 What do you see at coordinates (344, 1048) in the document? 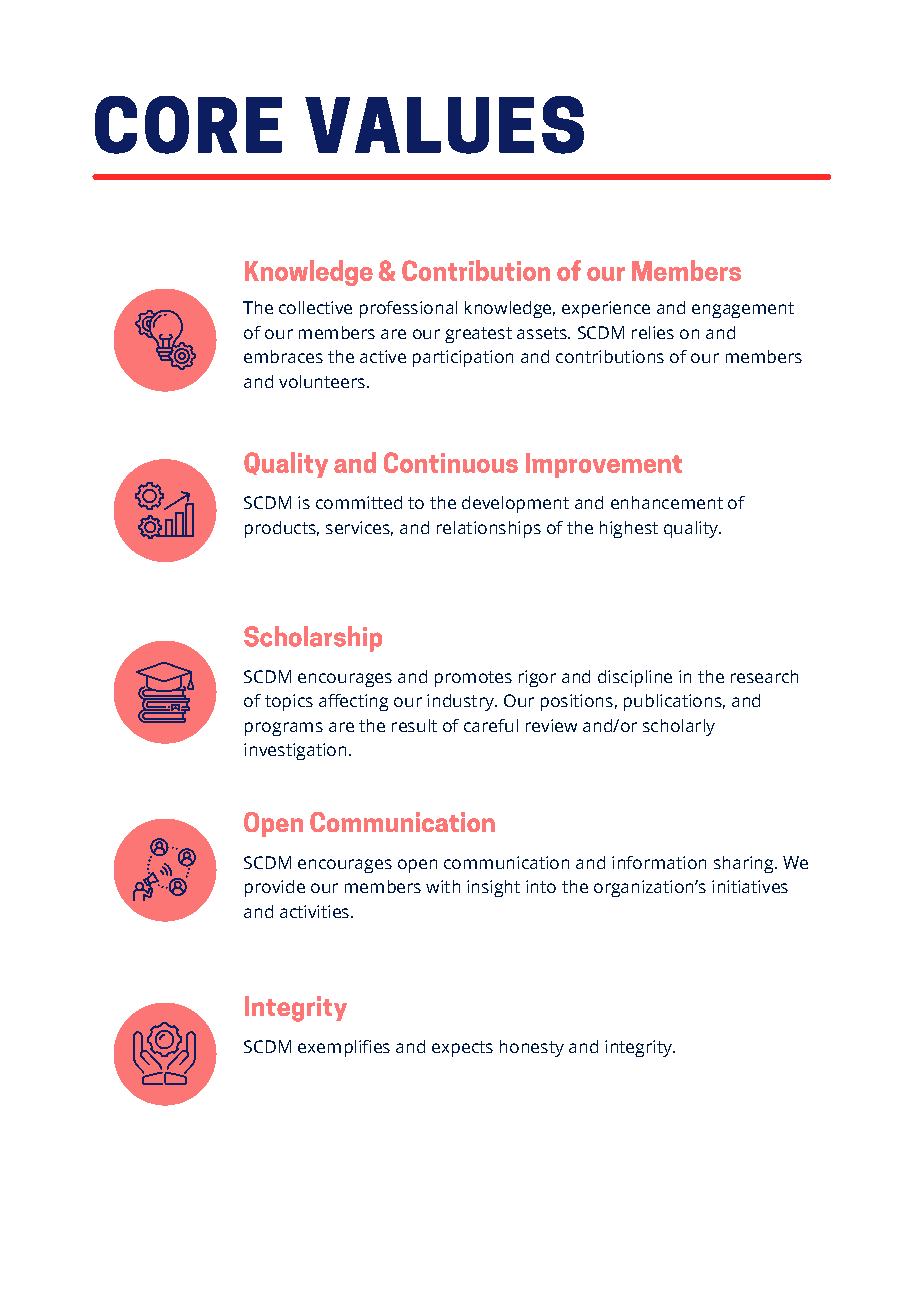
I see `exemplifies` at bounding box center [344, 1048].
